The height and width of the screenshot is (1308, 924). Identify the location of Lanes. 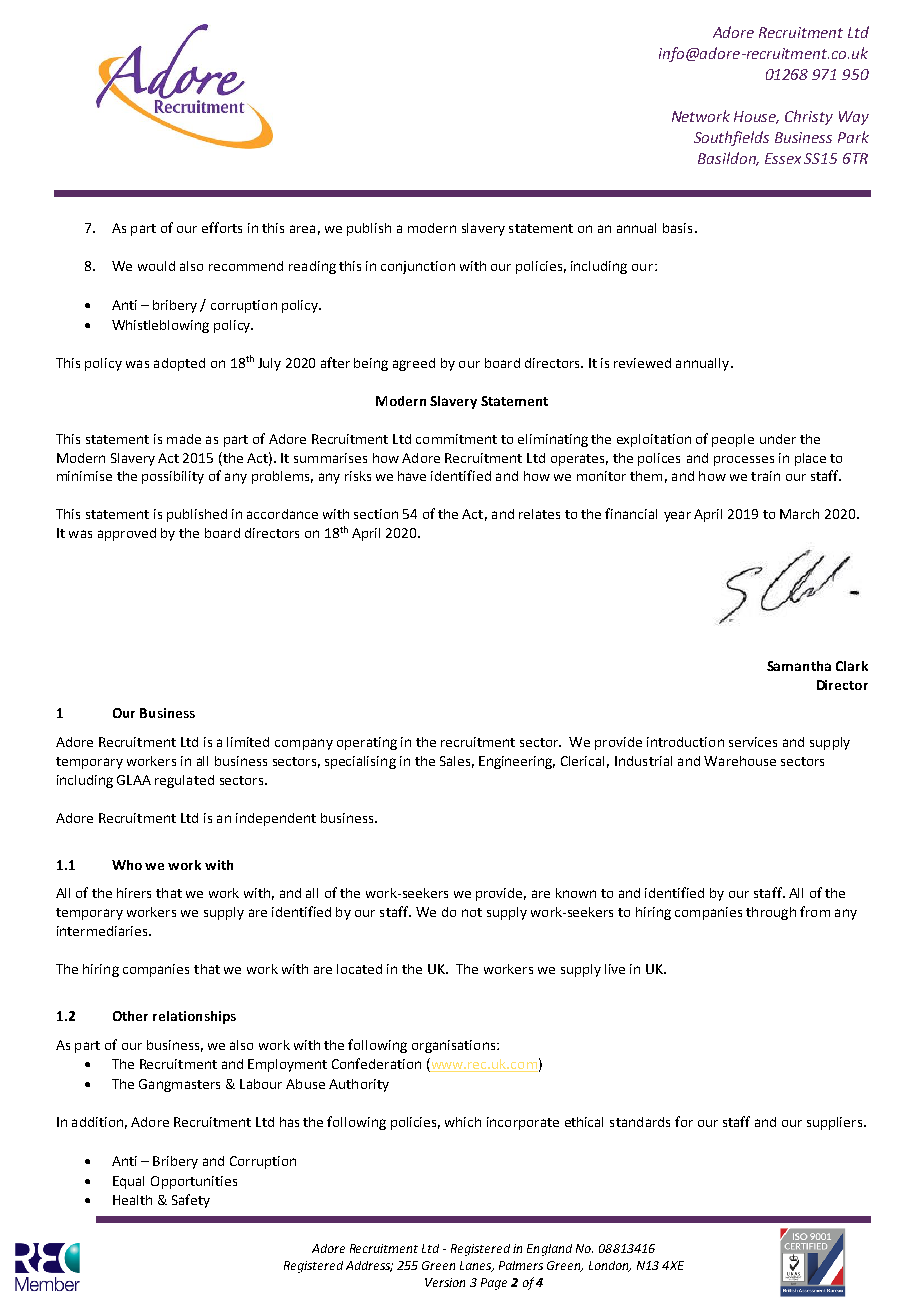
(477, 1266).
